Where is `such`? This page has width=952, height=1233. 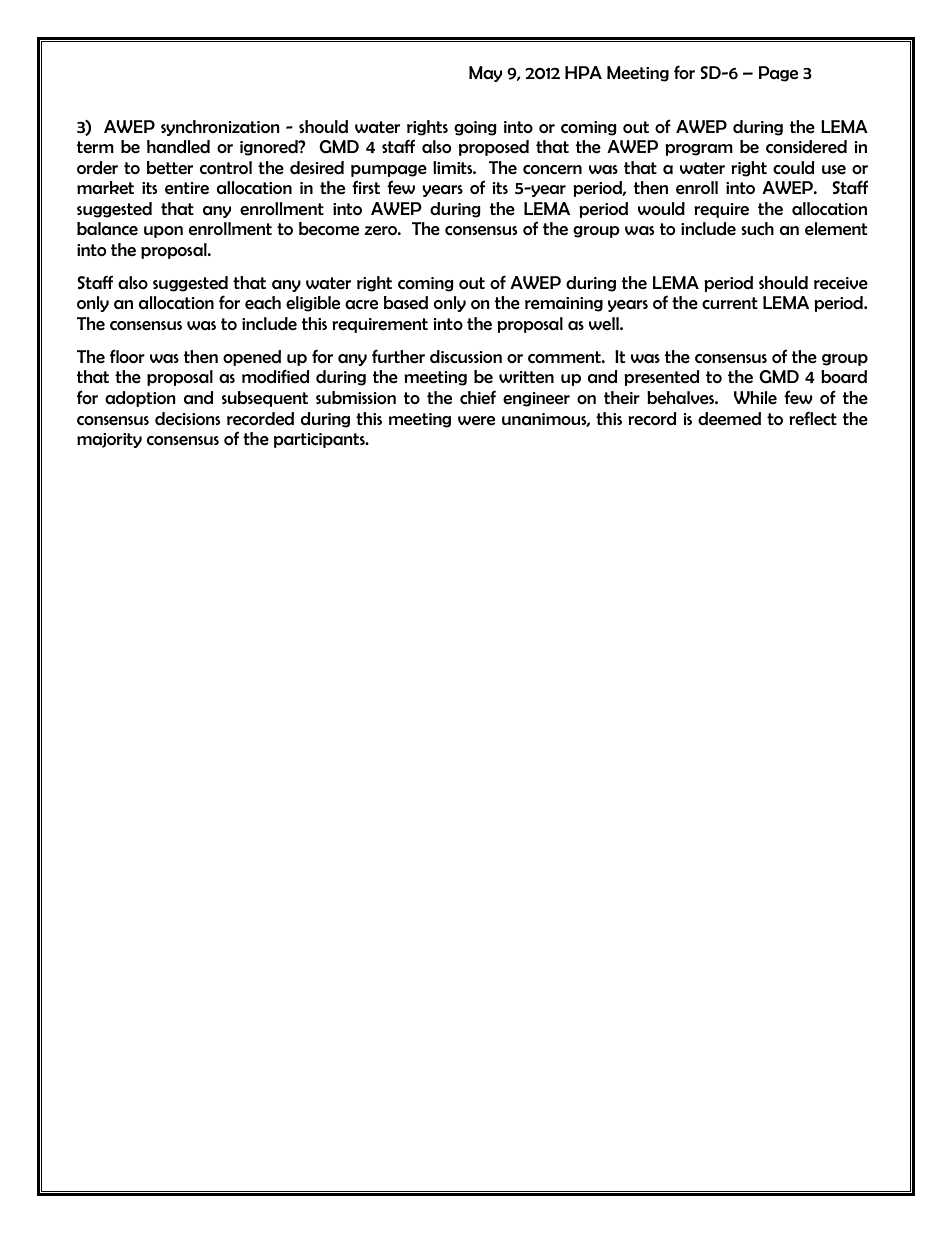
such is located at coordinates (757, 229).
